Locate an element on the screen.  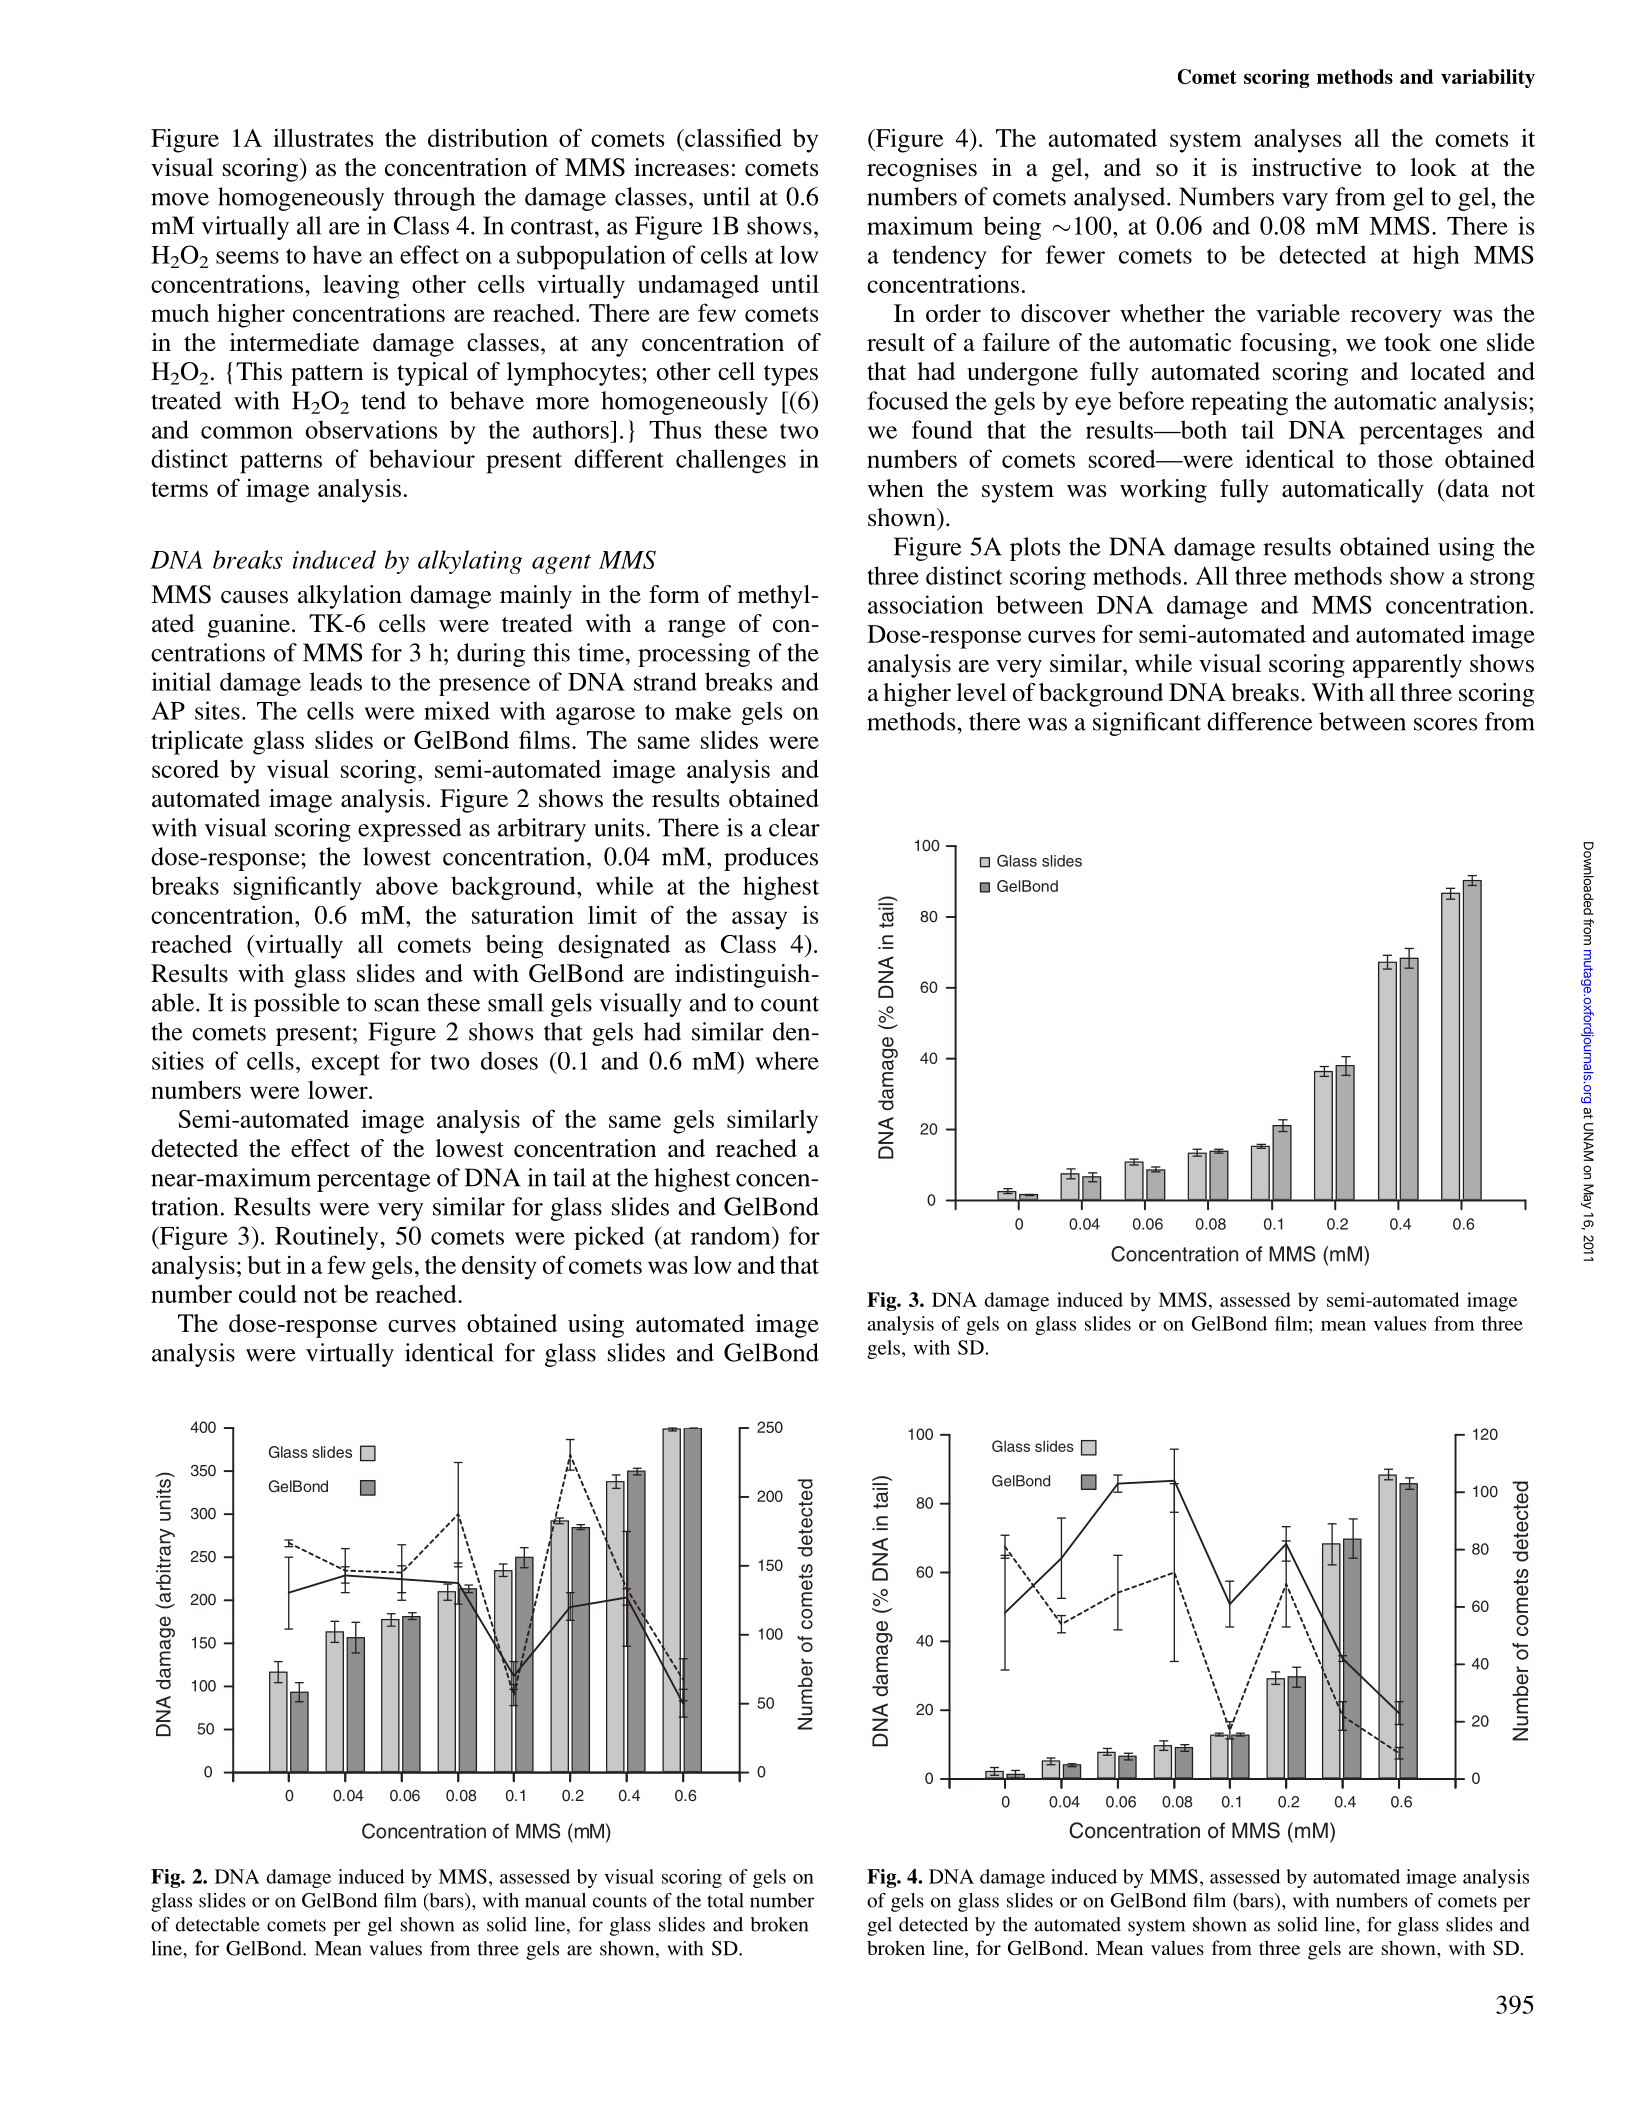
association is located at coordinates (926, 604).
